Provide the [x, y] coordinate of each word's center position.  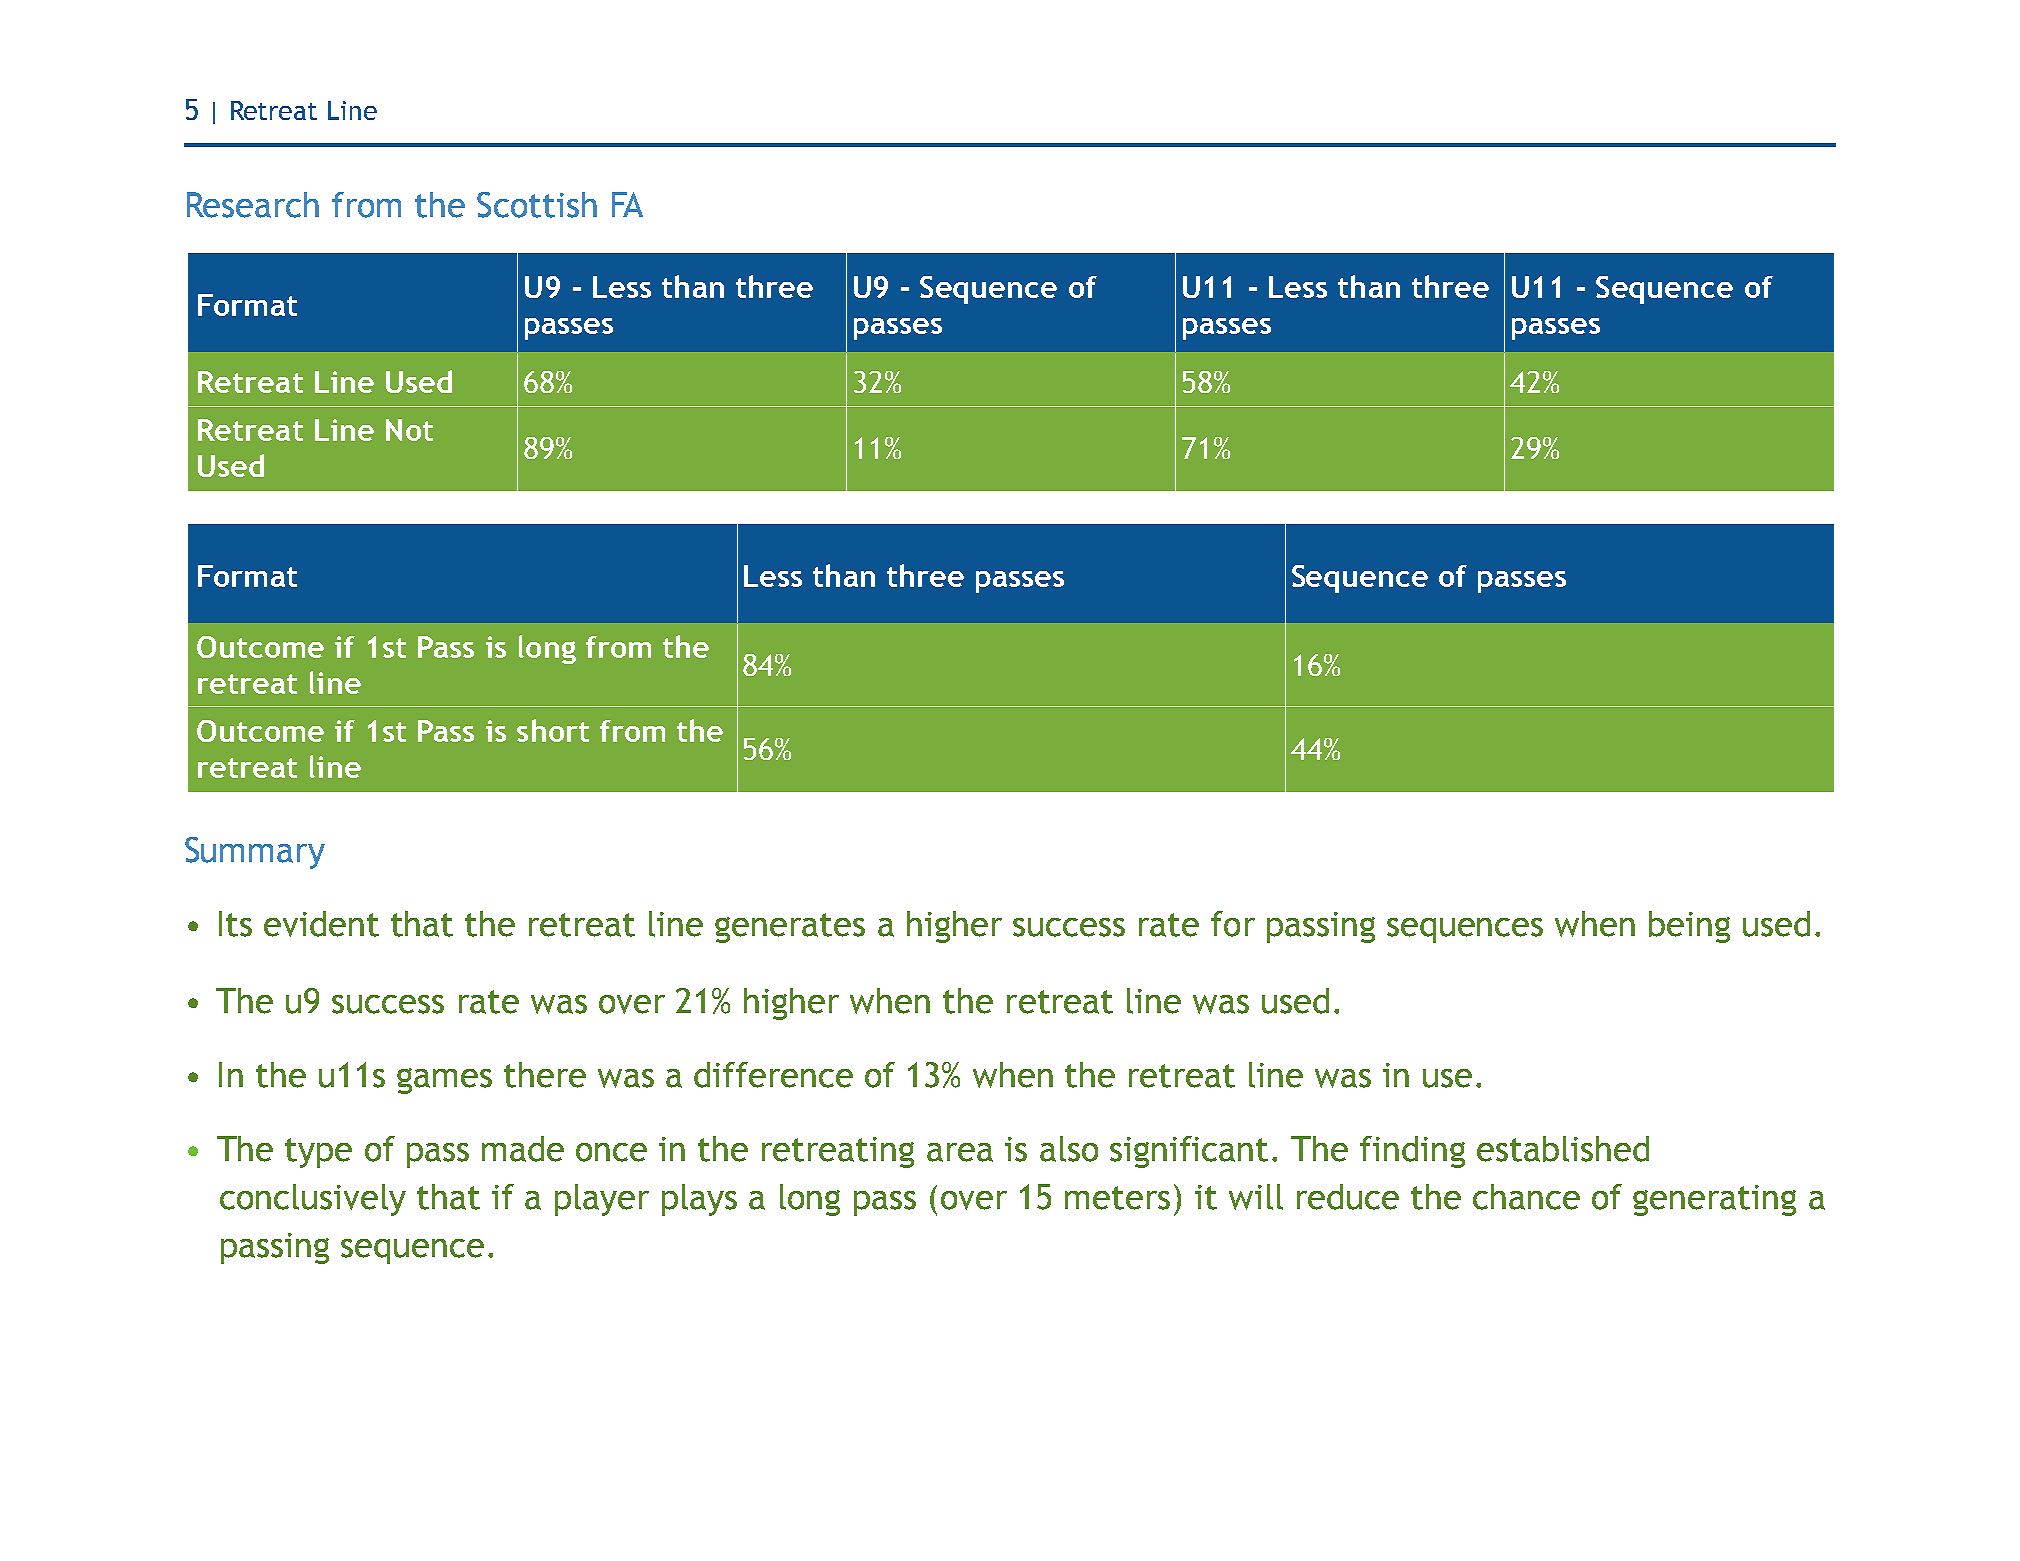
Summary [255, 853]
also [1069, 1149]
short [553, 730]
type [318, 1153]
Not [409, 430]
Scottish [537, 205]
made [523, 1149]
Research [253, 205]
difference [773, 1075]
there [545, 1075]
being [1689, 927]
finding [1412, 1152]
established [1563, 1149]
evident [321, 924]
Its [235, 924]
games [444, 1081]
